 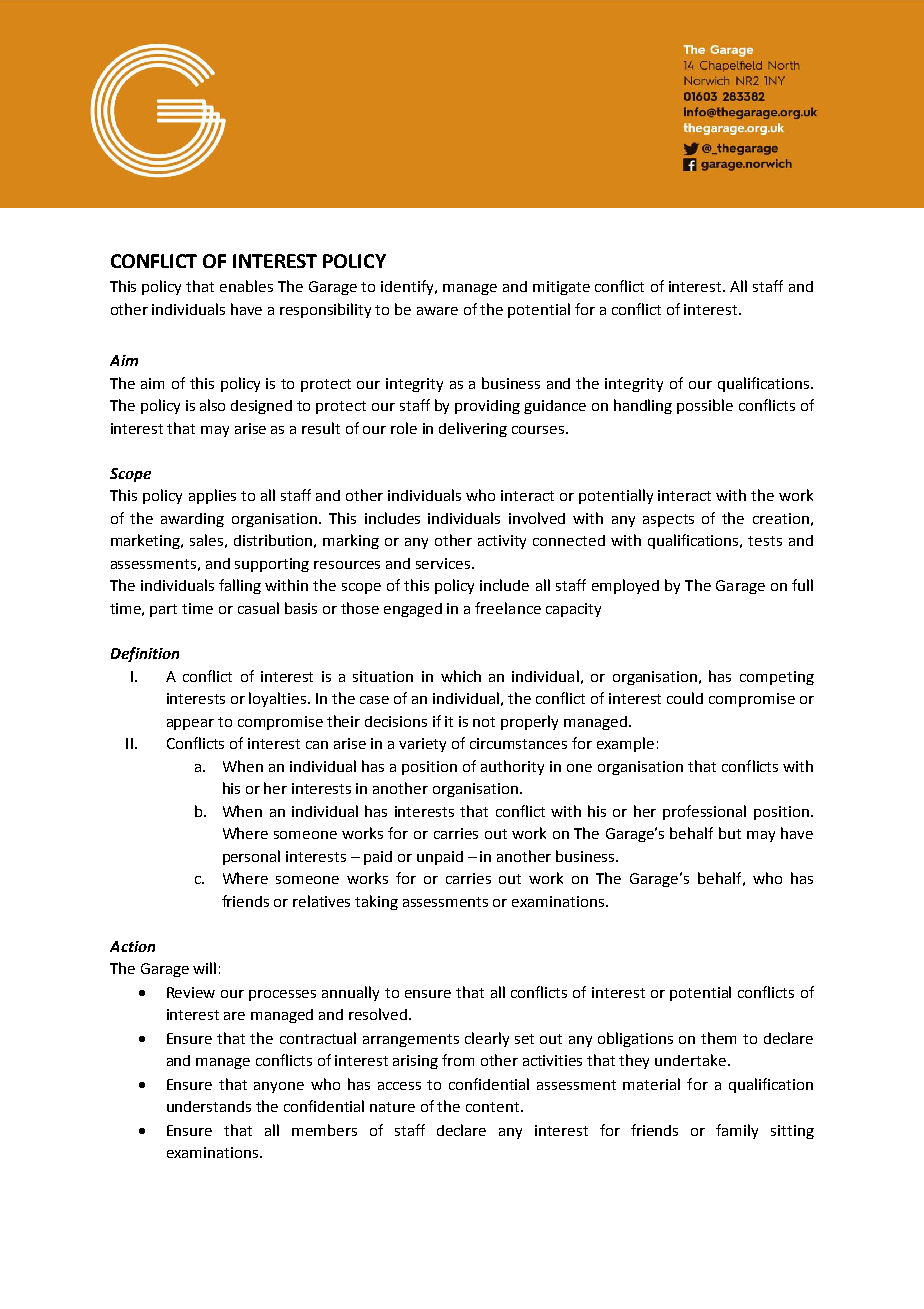 I want to click on possible, so click(x=705, y=406).
